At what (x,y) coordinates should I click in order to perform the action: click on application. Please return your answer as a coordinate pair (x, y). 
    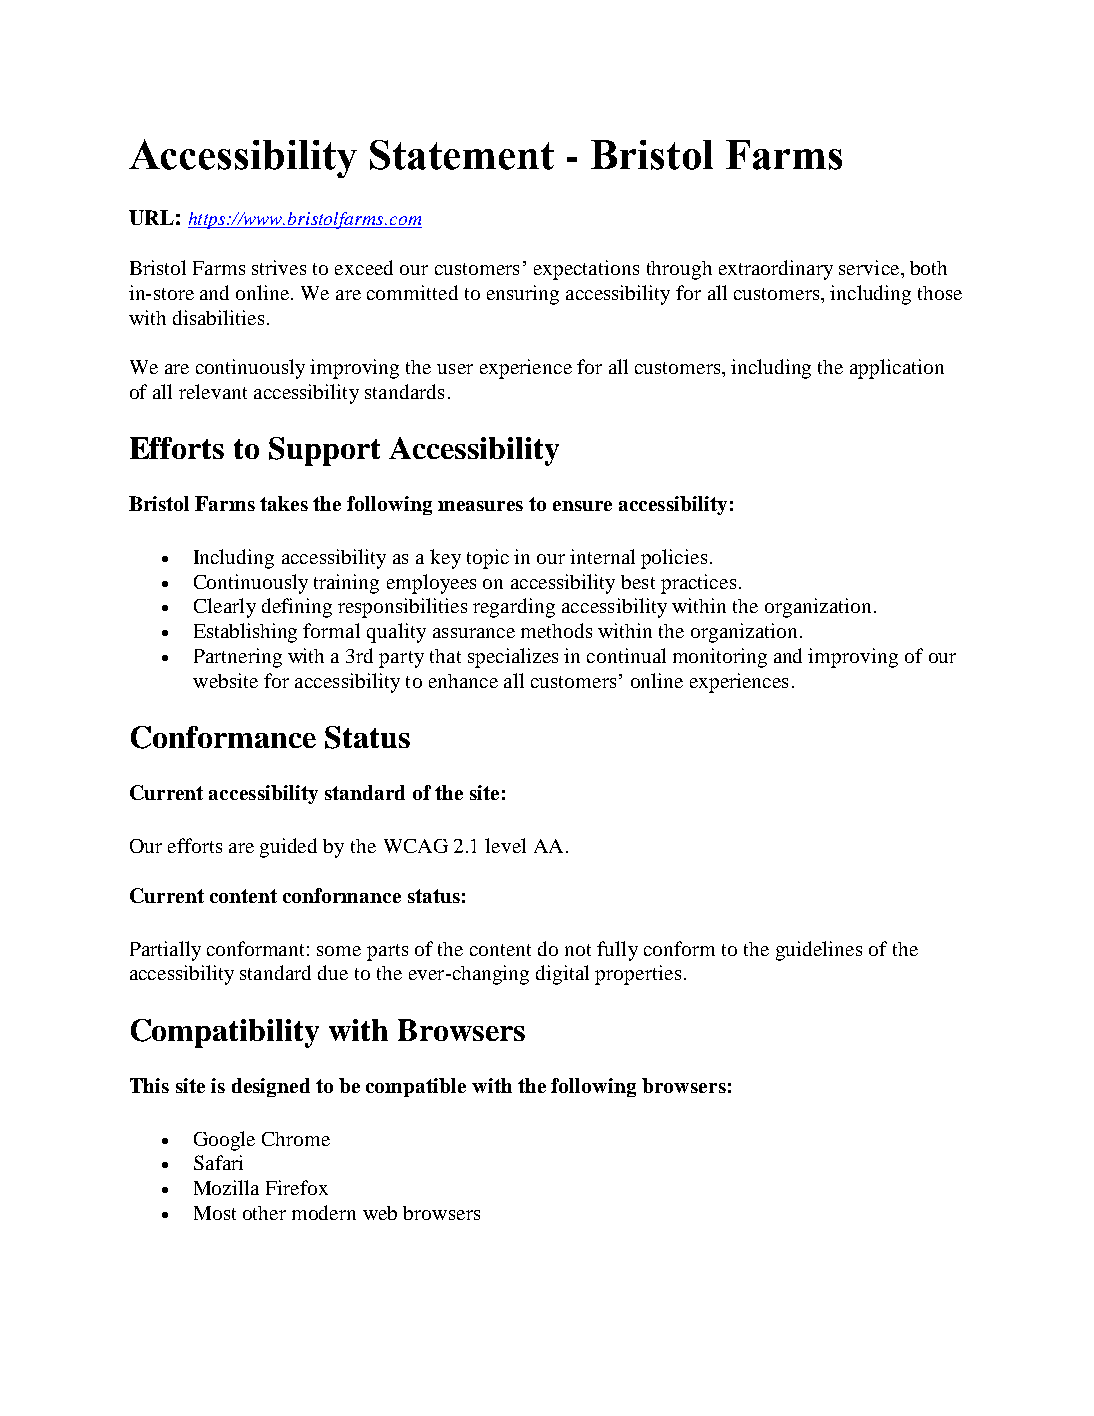
    Looking at the image, I should click on (897, 369).
